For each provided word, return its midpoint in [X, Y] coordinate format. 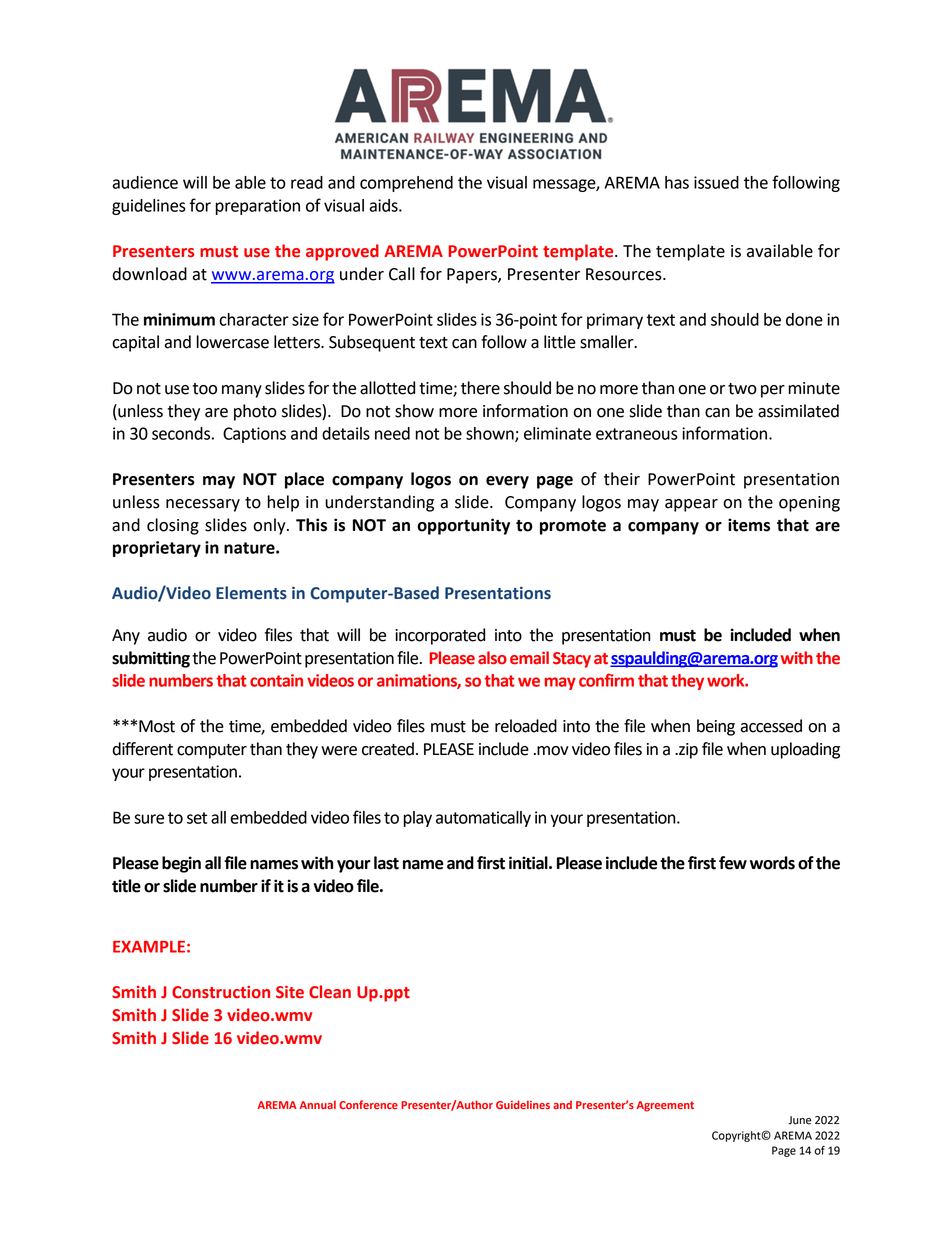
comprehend [406, 184]
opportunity [463, 526]
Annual [318, 1104]
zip [687, 751]
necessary [203, 505]
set [197, 818]
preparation [258, 207]
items [749, 525]
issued [716, 182]
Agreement [665, 1106]
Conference [368, 1104]
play [418, 819]
